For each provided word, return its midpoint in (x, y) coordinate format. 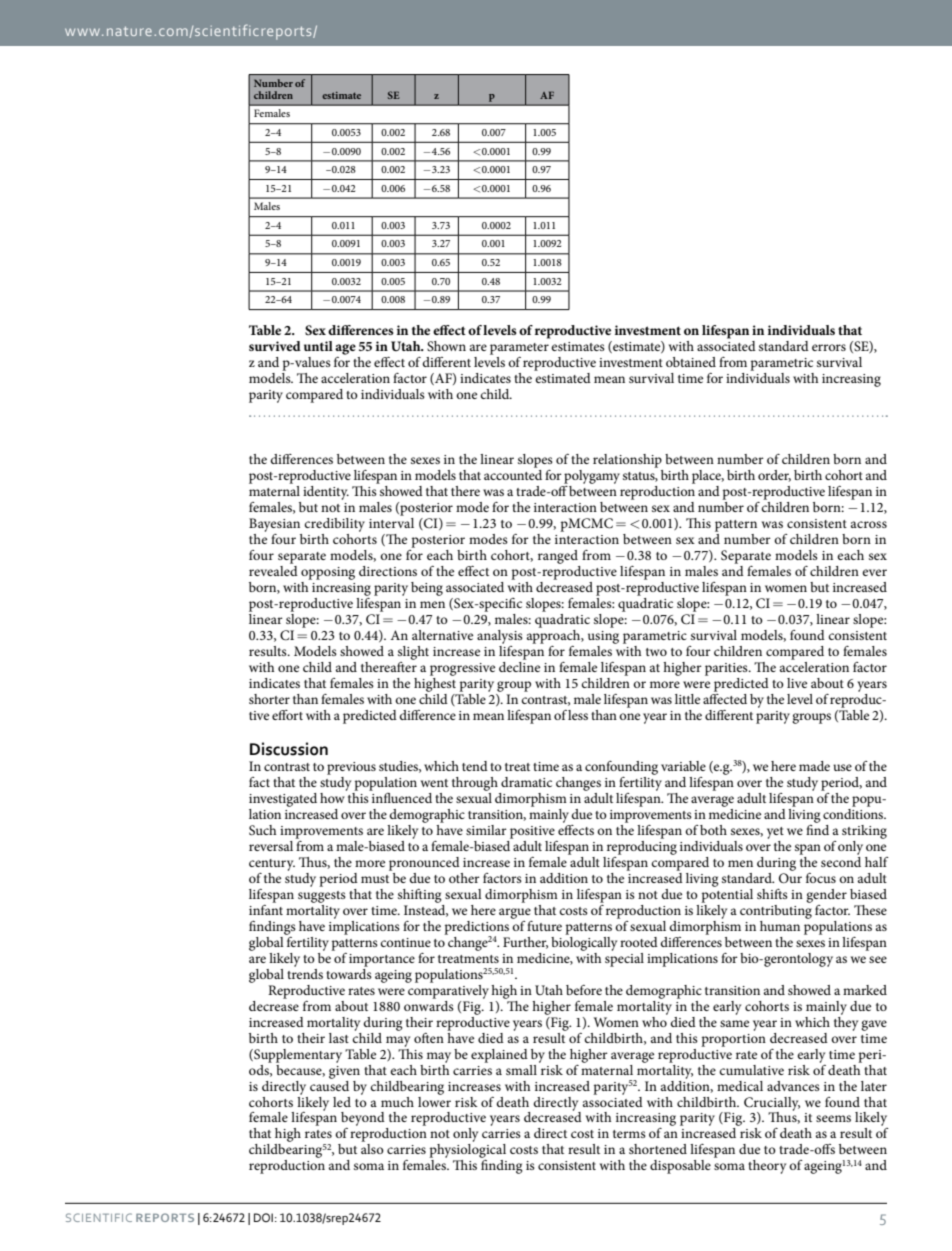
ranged (558, 557)
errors (829, 347)
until (318, 346)
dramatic (526, 782)
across (869, 524)
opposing (328, 573)
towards (349, 972)
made (814, 766)
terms (629, 1134)
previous (351, 768)
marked (865, 990)
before (584, 990)
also (372, 1149)
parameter (519, 349)
